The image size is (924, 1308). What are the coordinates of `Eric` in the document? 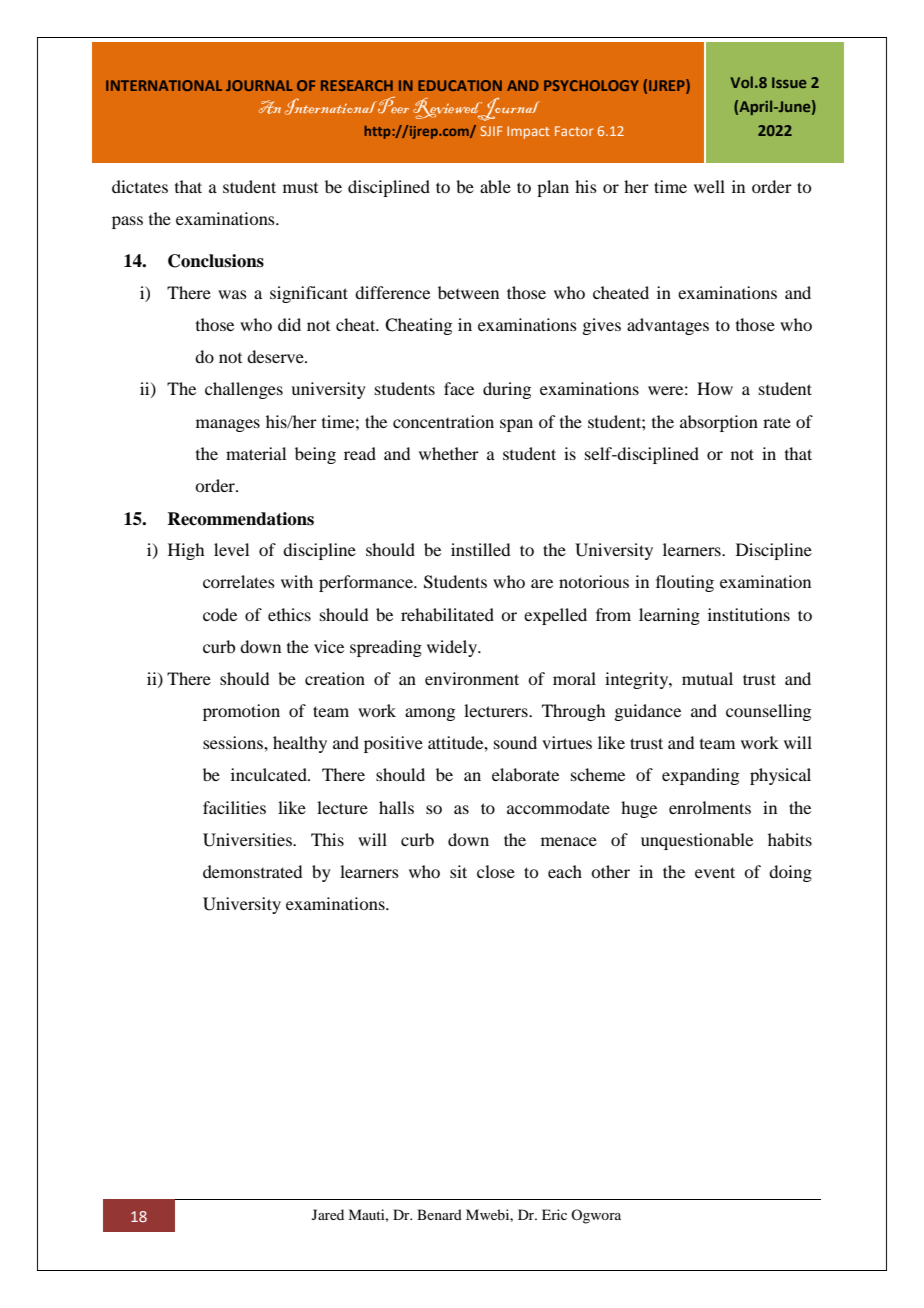 It's located at (554, 1214).
